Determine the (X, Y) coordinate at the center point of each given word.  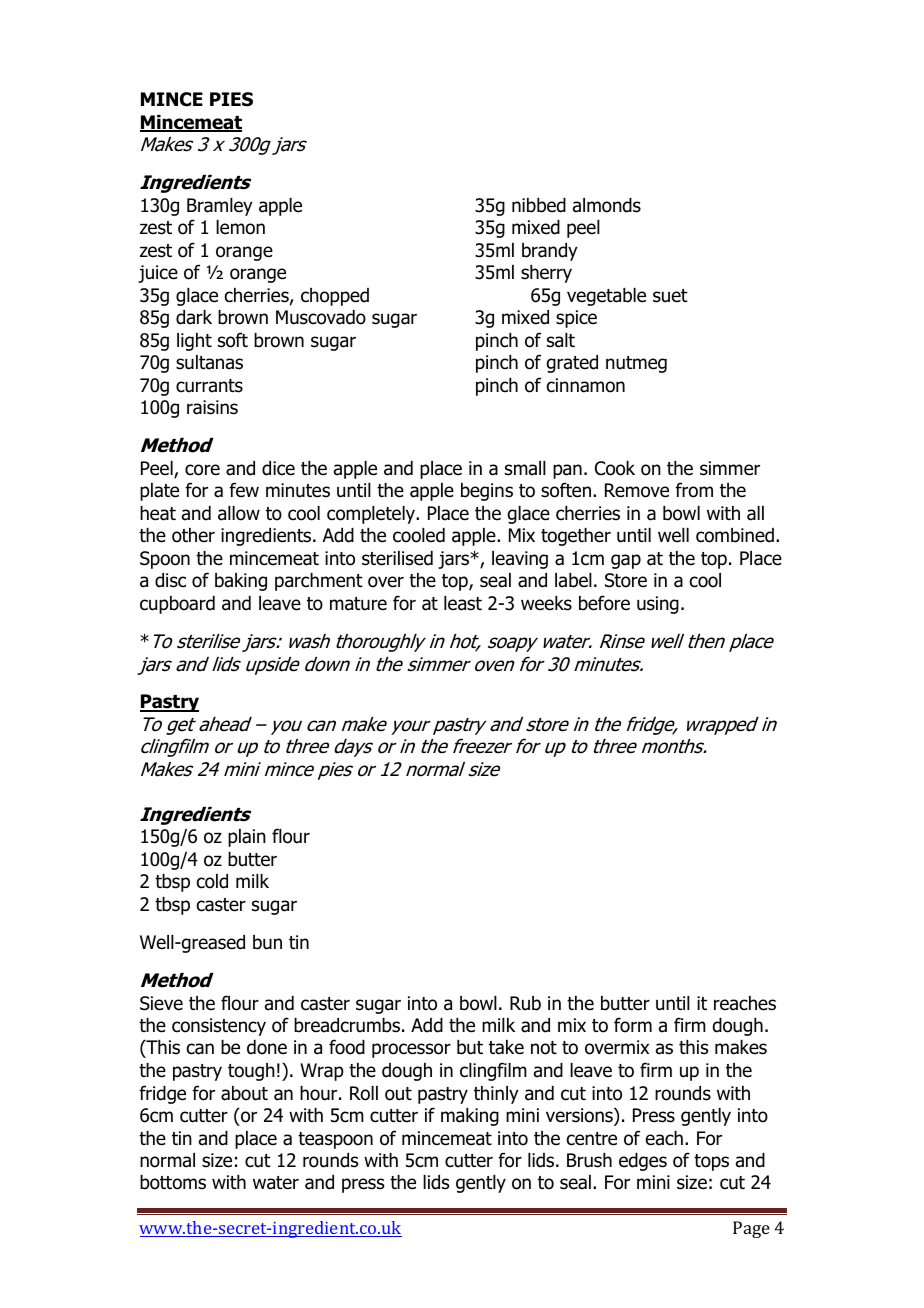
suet (670, 296)
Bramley (220, 207)
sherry (546, 274)
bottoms (173, 1182)
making (470, 1117)
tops (711, 1162)
